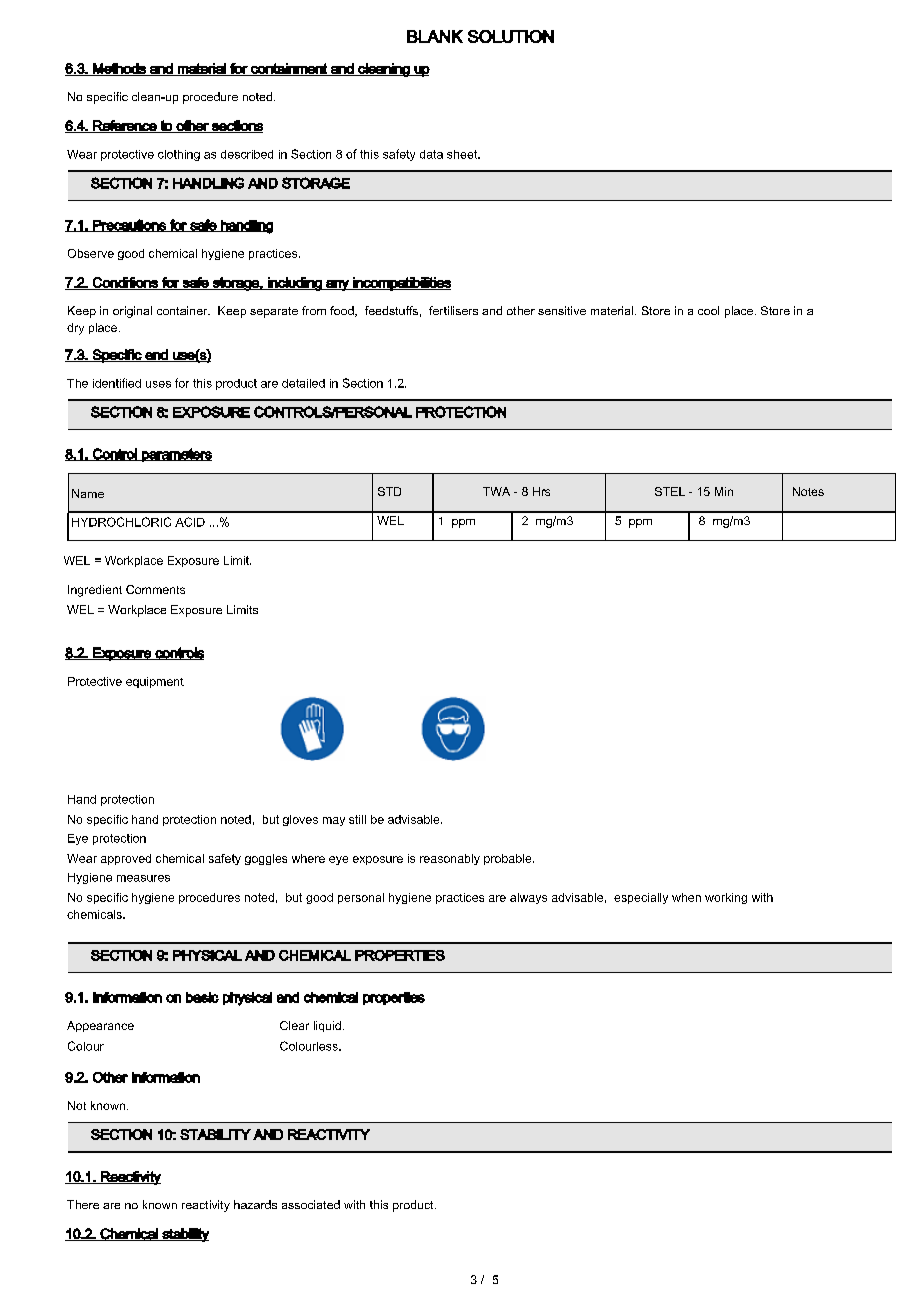  Describe the element at coordinates (726, 898) in the screenshot. I see `working` at that location.
